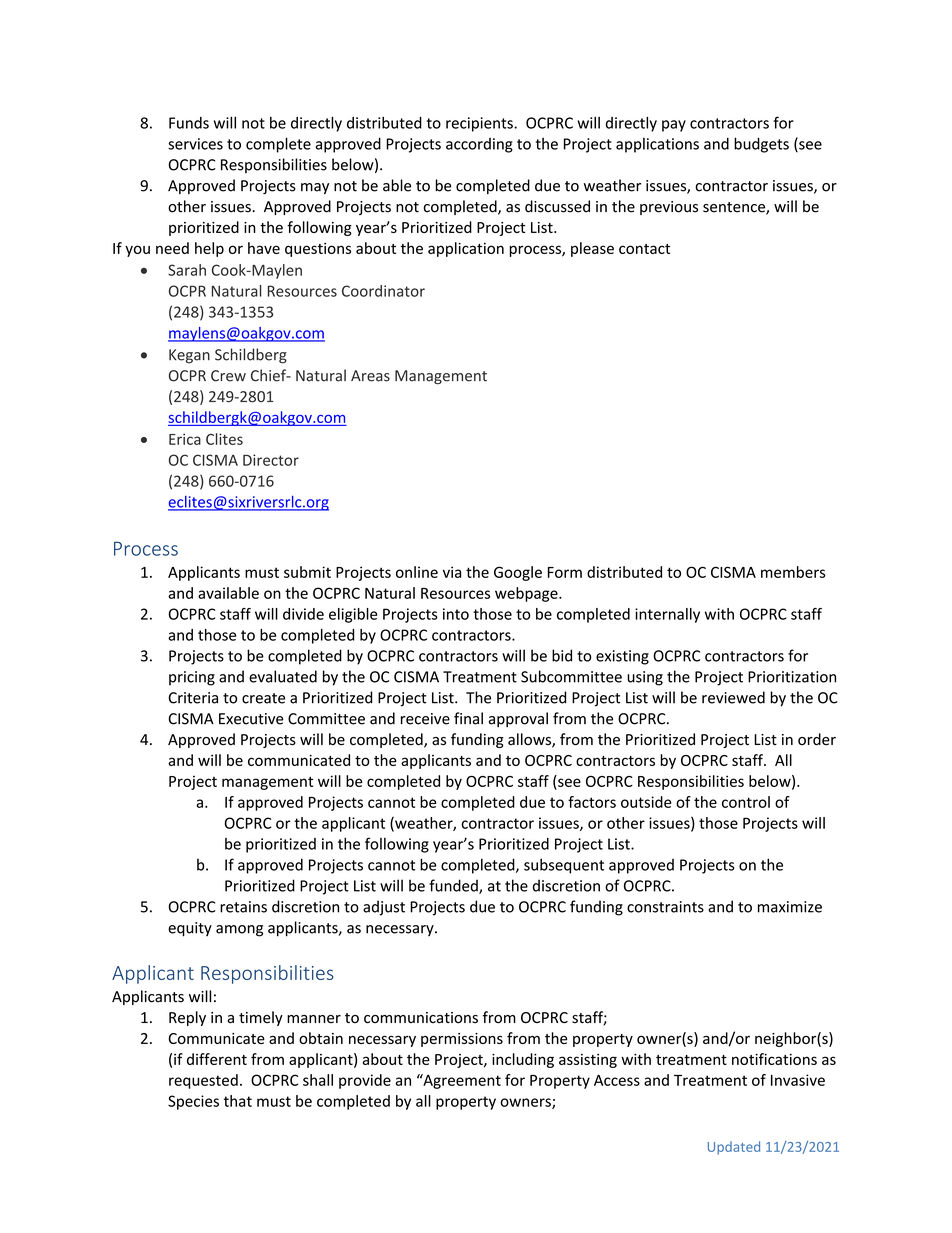  What do you see at coordinates (454, 886) in the image?
I see `funded` at bounding box center [454, 886].
